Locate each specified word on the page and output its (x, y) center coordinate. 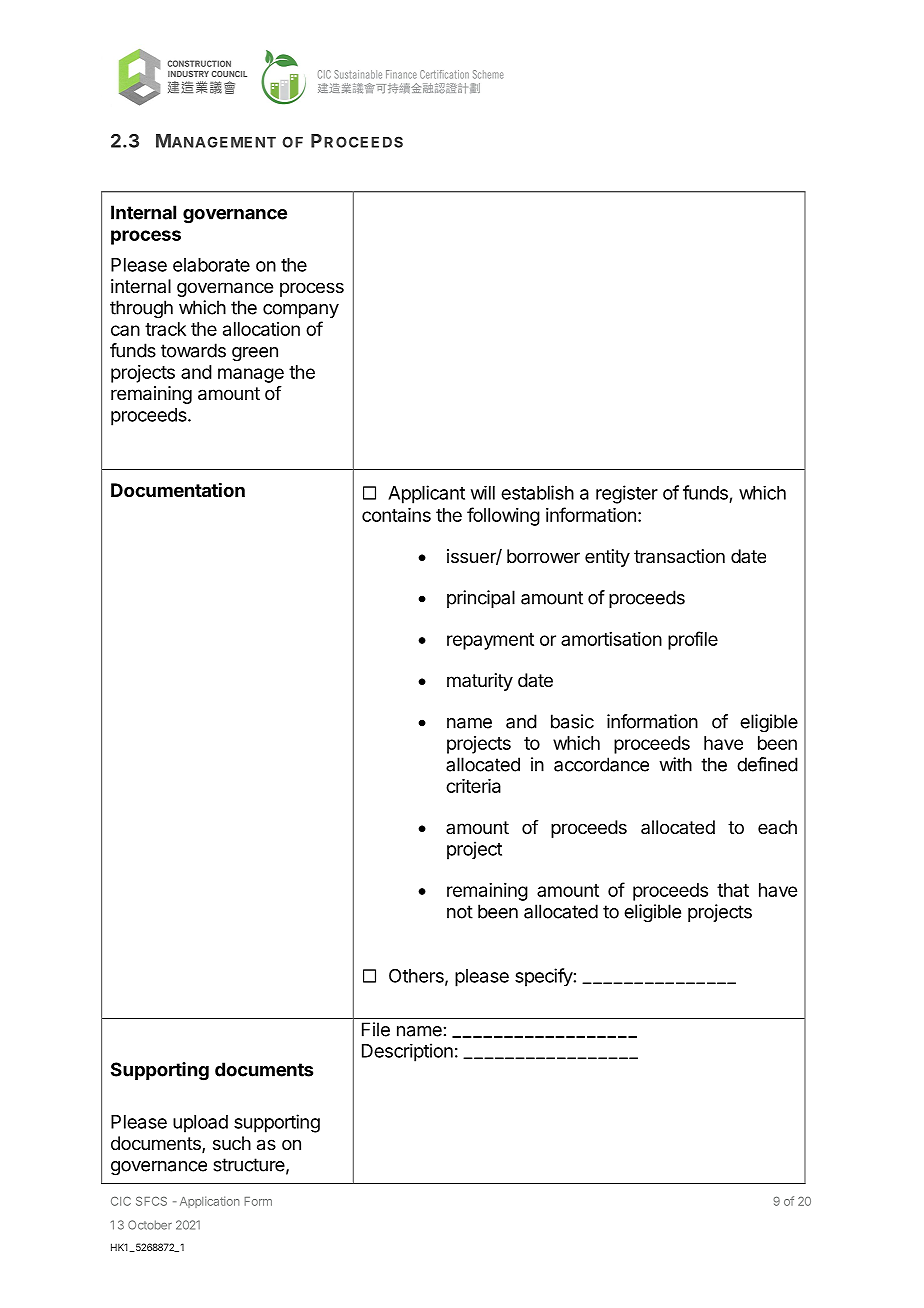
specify (544, 977)
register (627, 494)
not (460, 912)
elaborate (211, 265)
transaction (679, 556)
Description (407, 1052)
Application (210, 1202)
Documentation (178, 489)
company (301, 311)
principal (481, 599)
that (733, 890)
